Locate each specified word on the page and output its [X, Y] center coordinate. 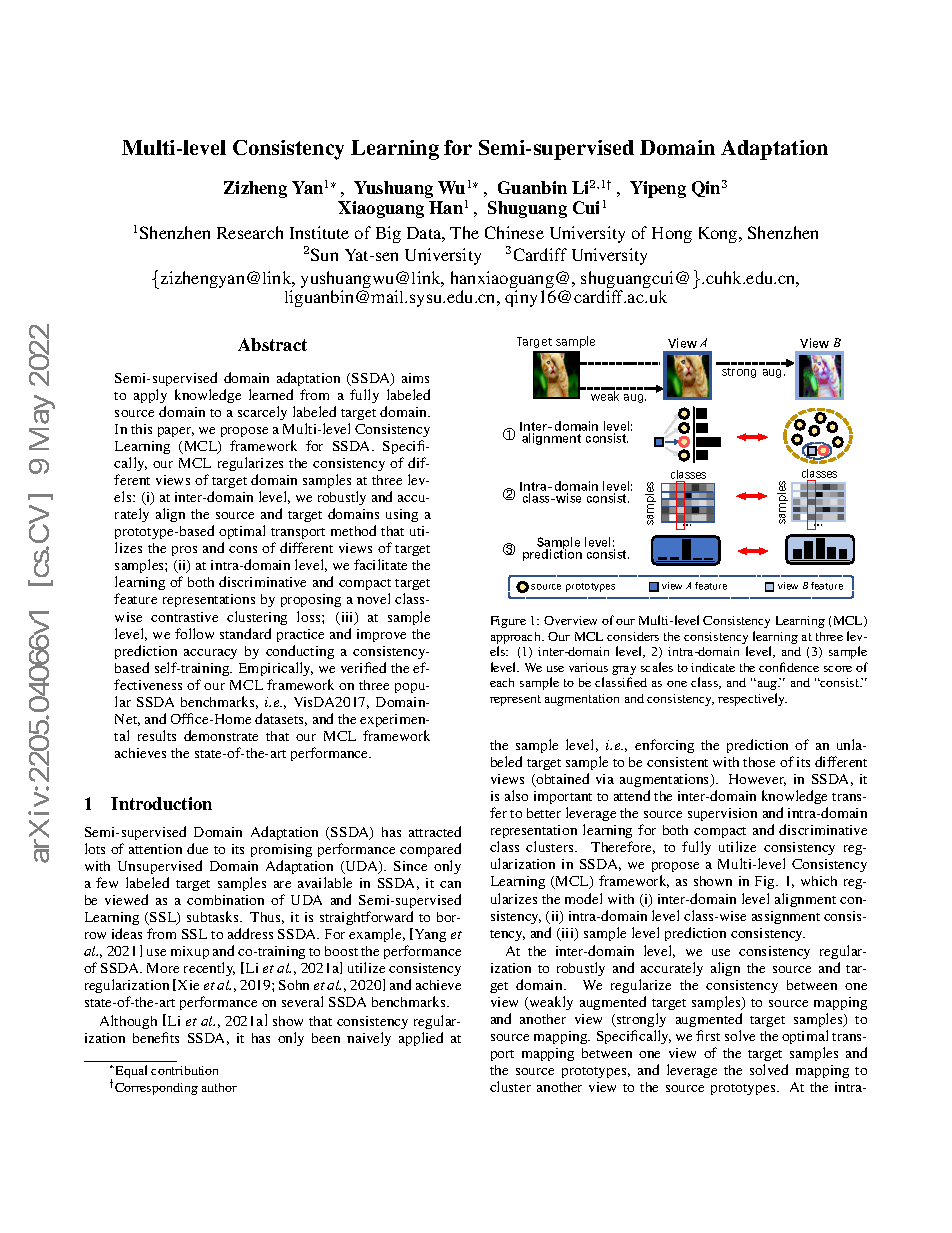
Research [250, 232]
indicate [713, 667]
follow [194, 633]
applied [421, 1039]
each [502, 682]
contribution [184, 1070]
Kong [719, 235]
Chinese [514, 232]
